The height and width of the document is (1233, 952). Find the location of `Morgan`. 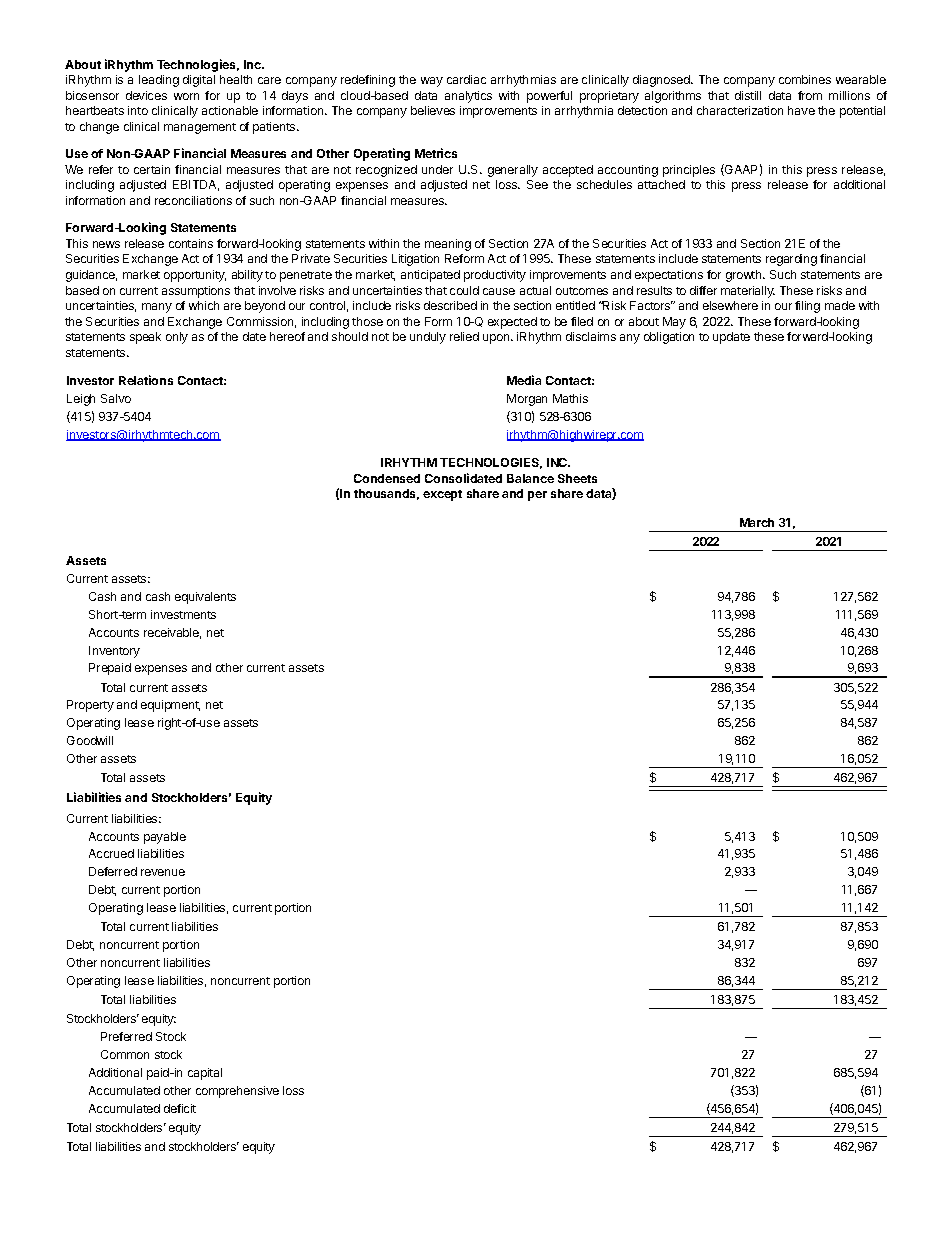

Morgan is located at coordinates (527, 400).
